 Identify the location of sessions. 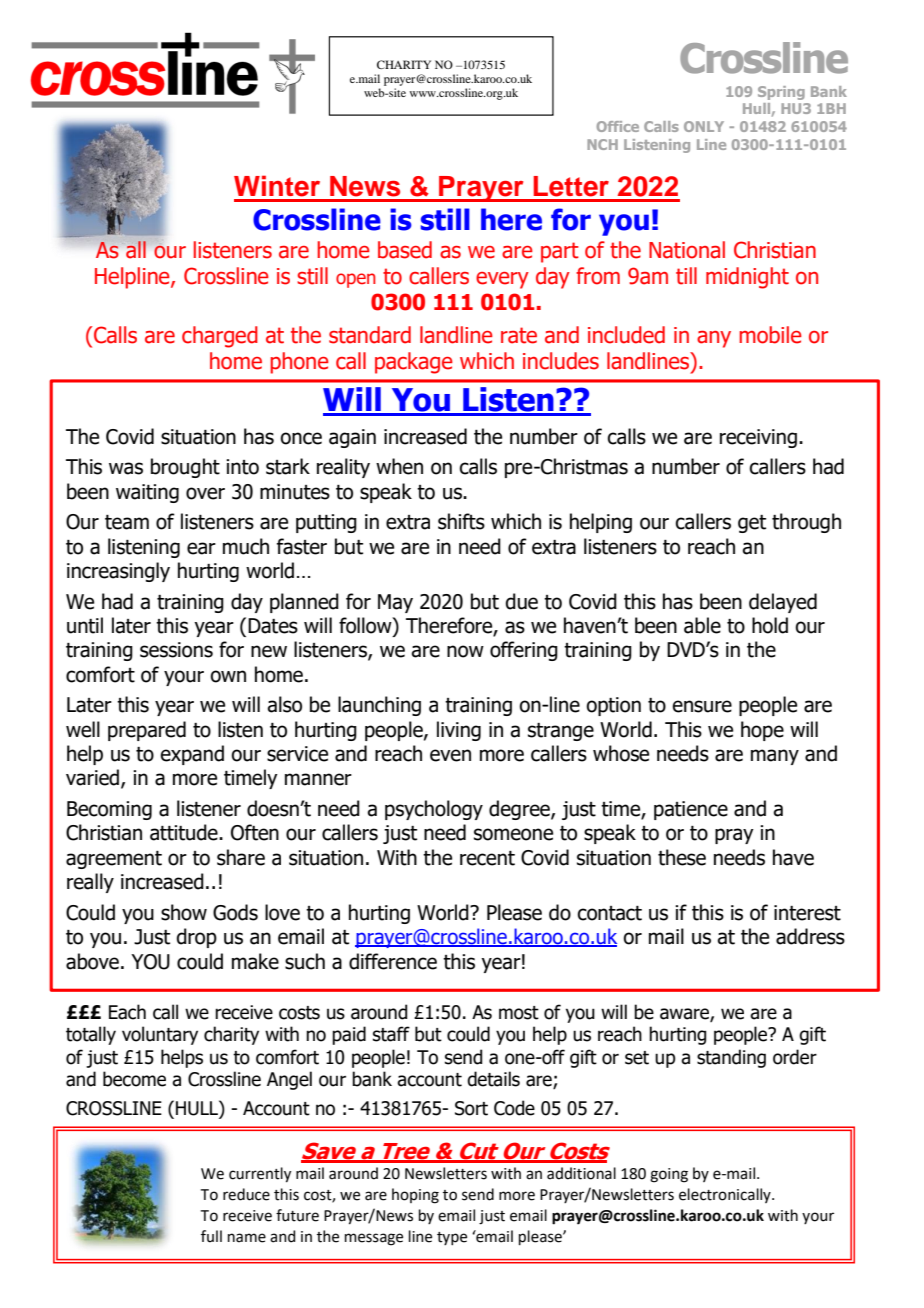
(176, 650).
